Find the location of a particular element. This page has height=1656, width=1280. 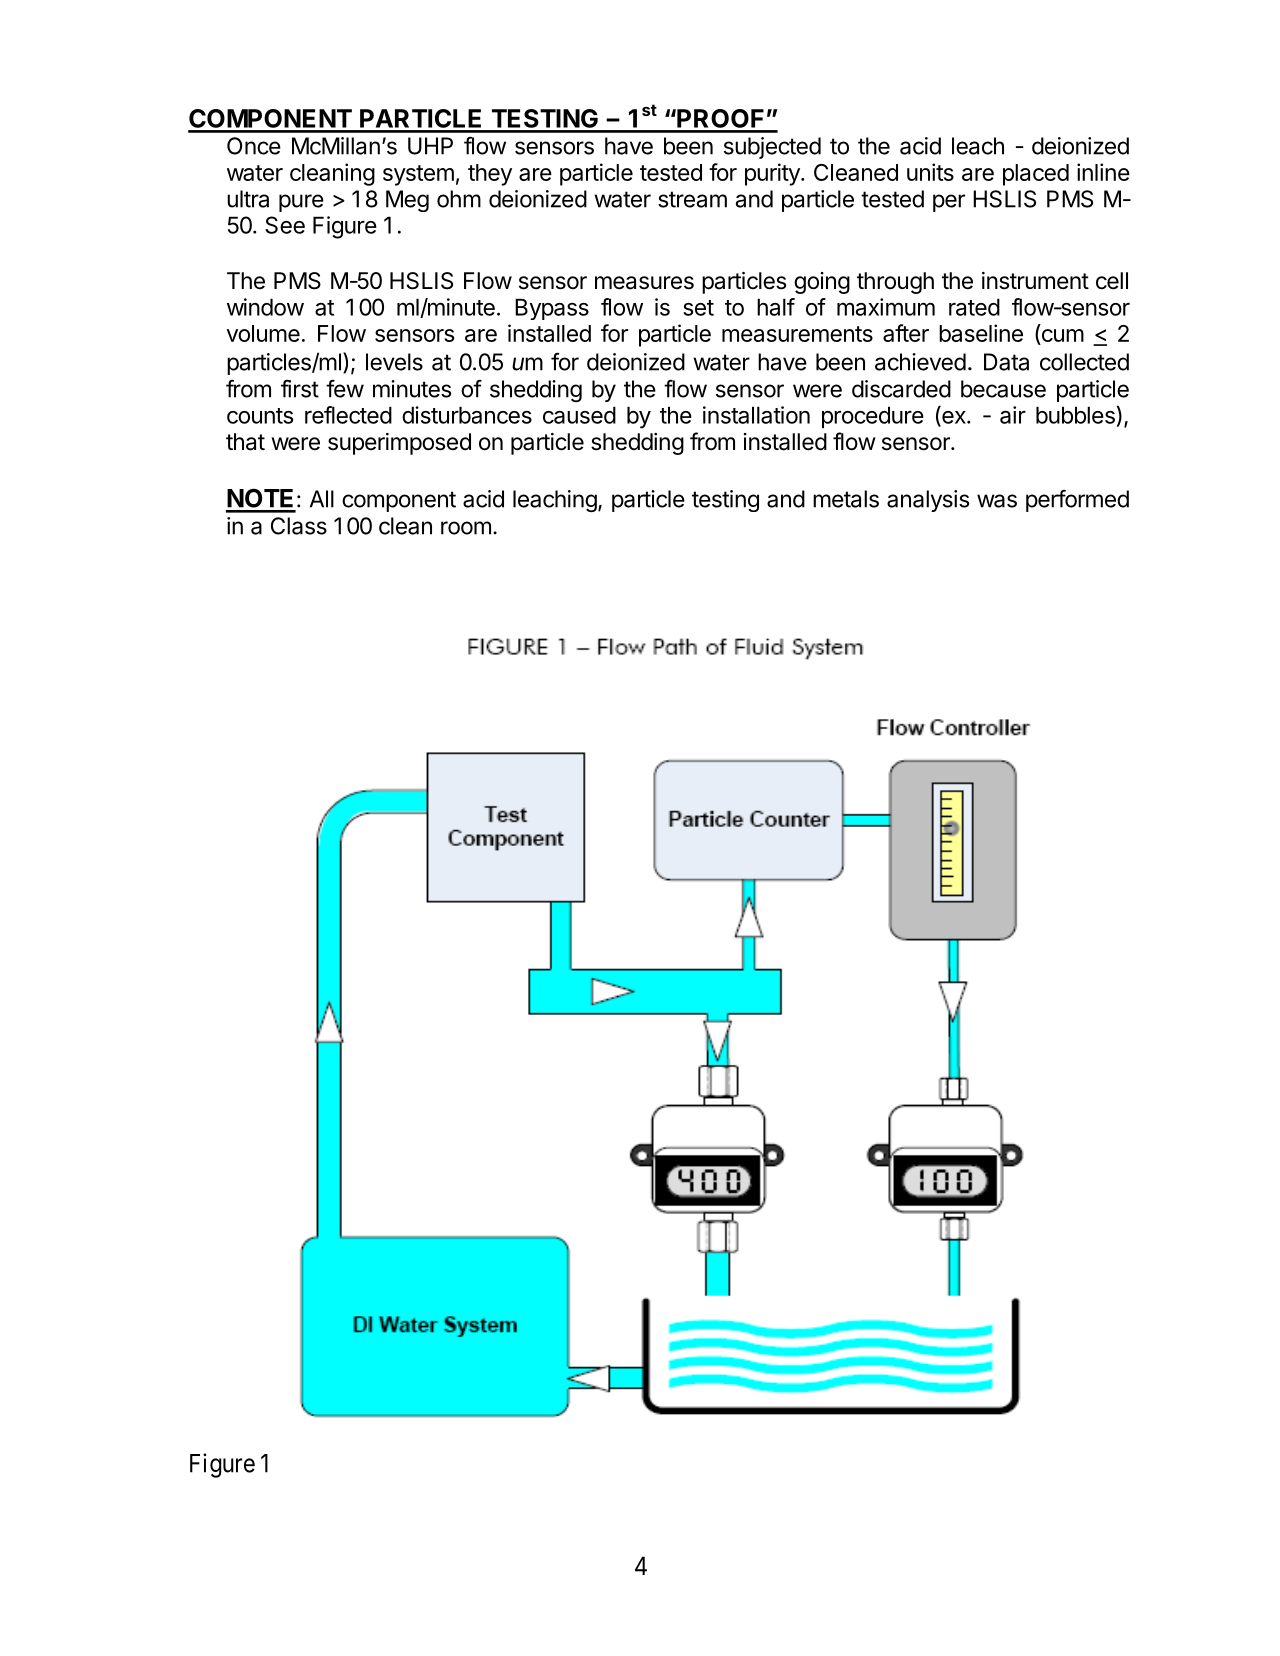

subjected is located at coordinates (772, 148).
